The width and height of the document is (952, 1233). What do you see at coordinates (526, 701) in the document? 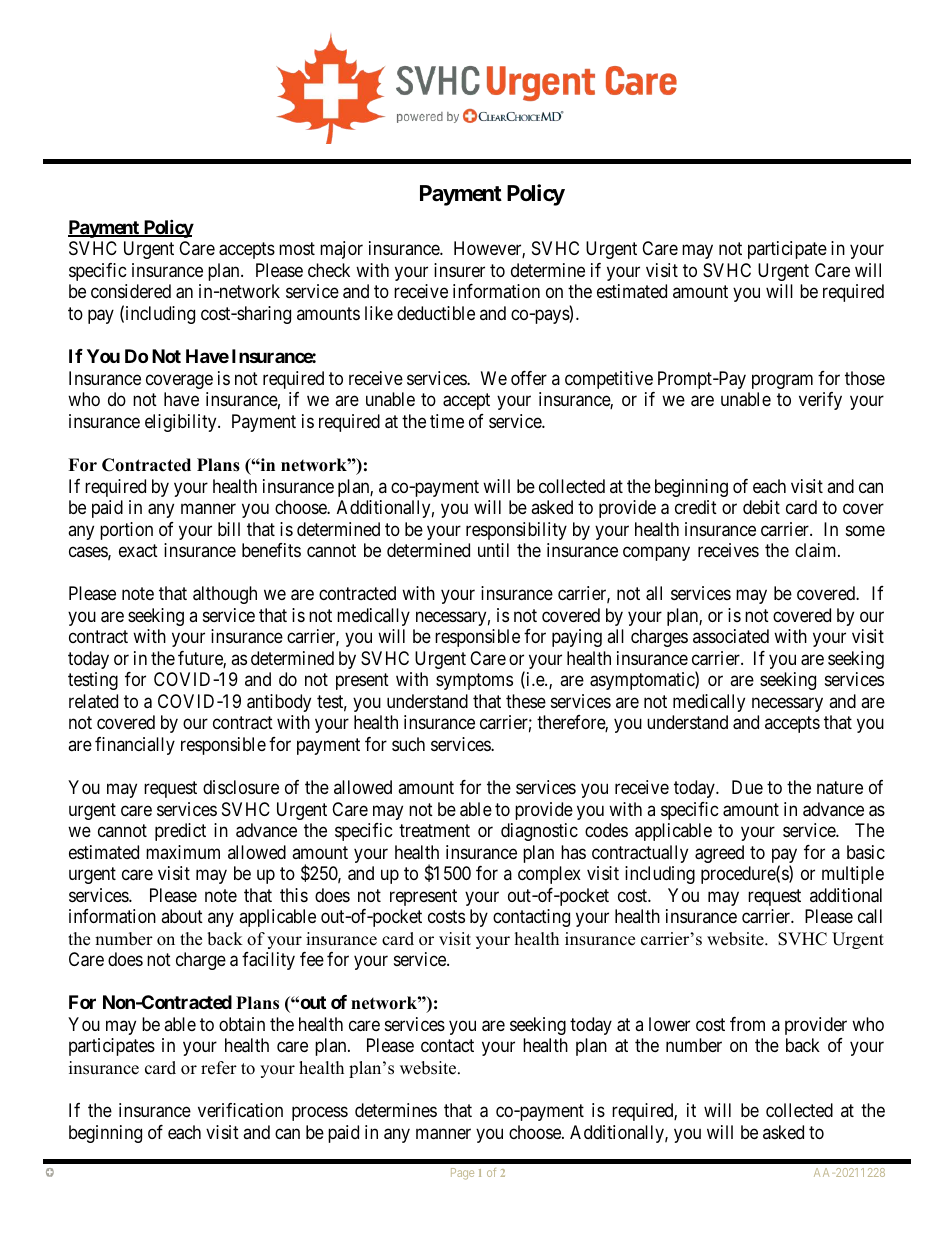
I see `these` at bounding box center [526, 701].
